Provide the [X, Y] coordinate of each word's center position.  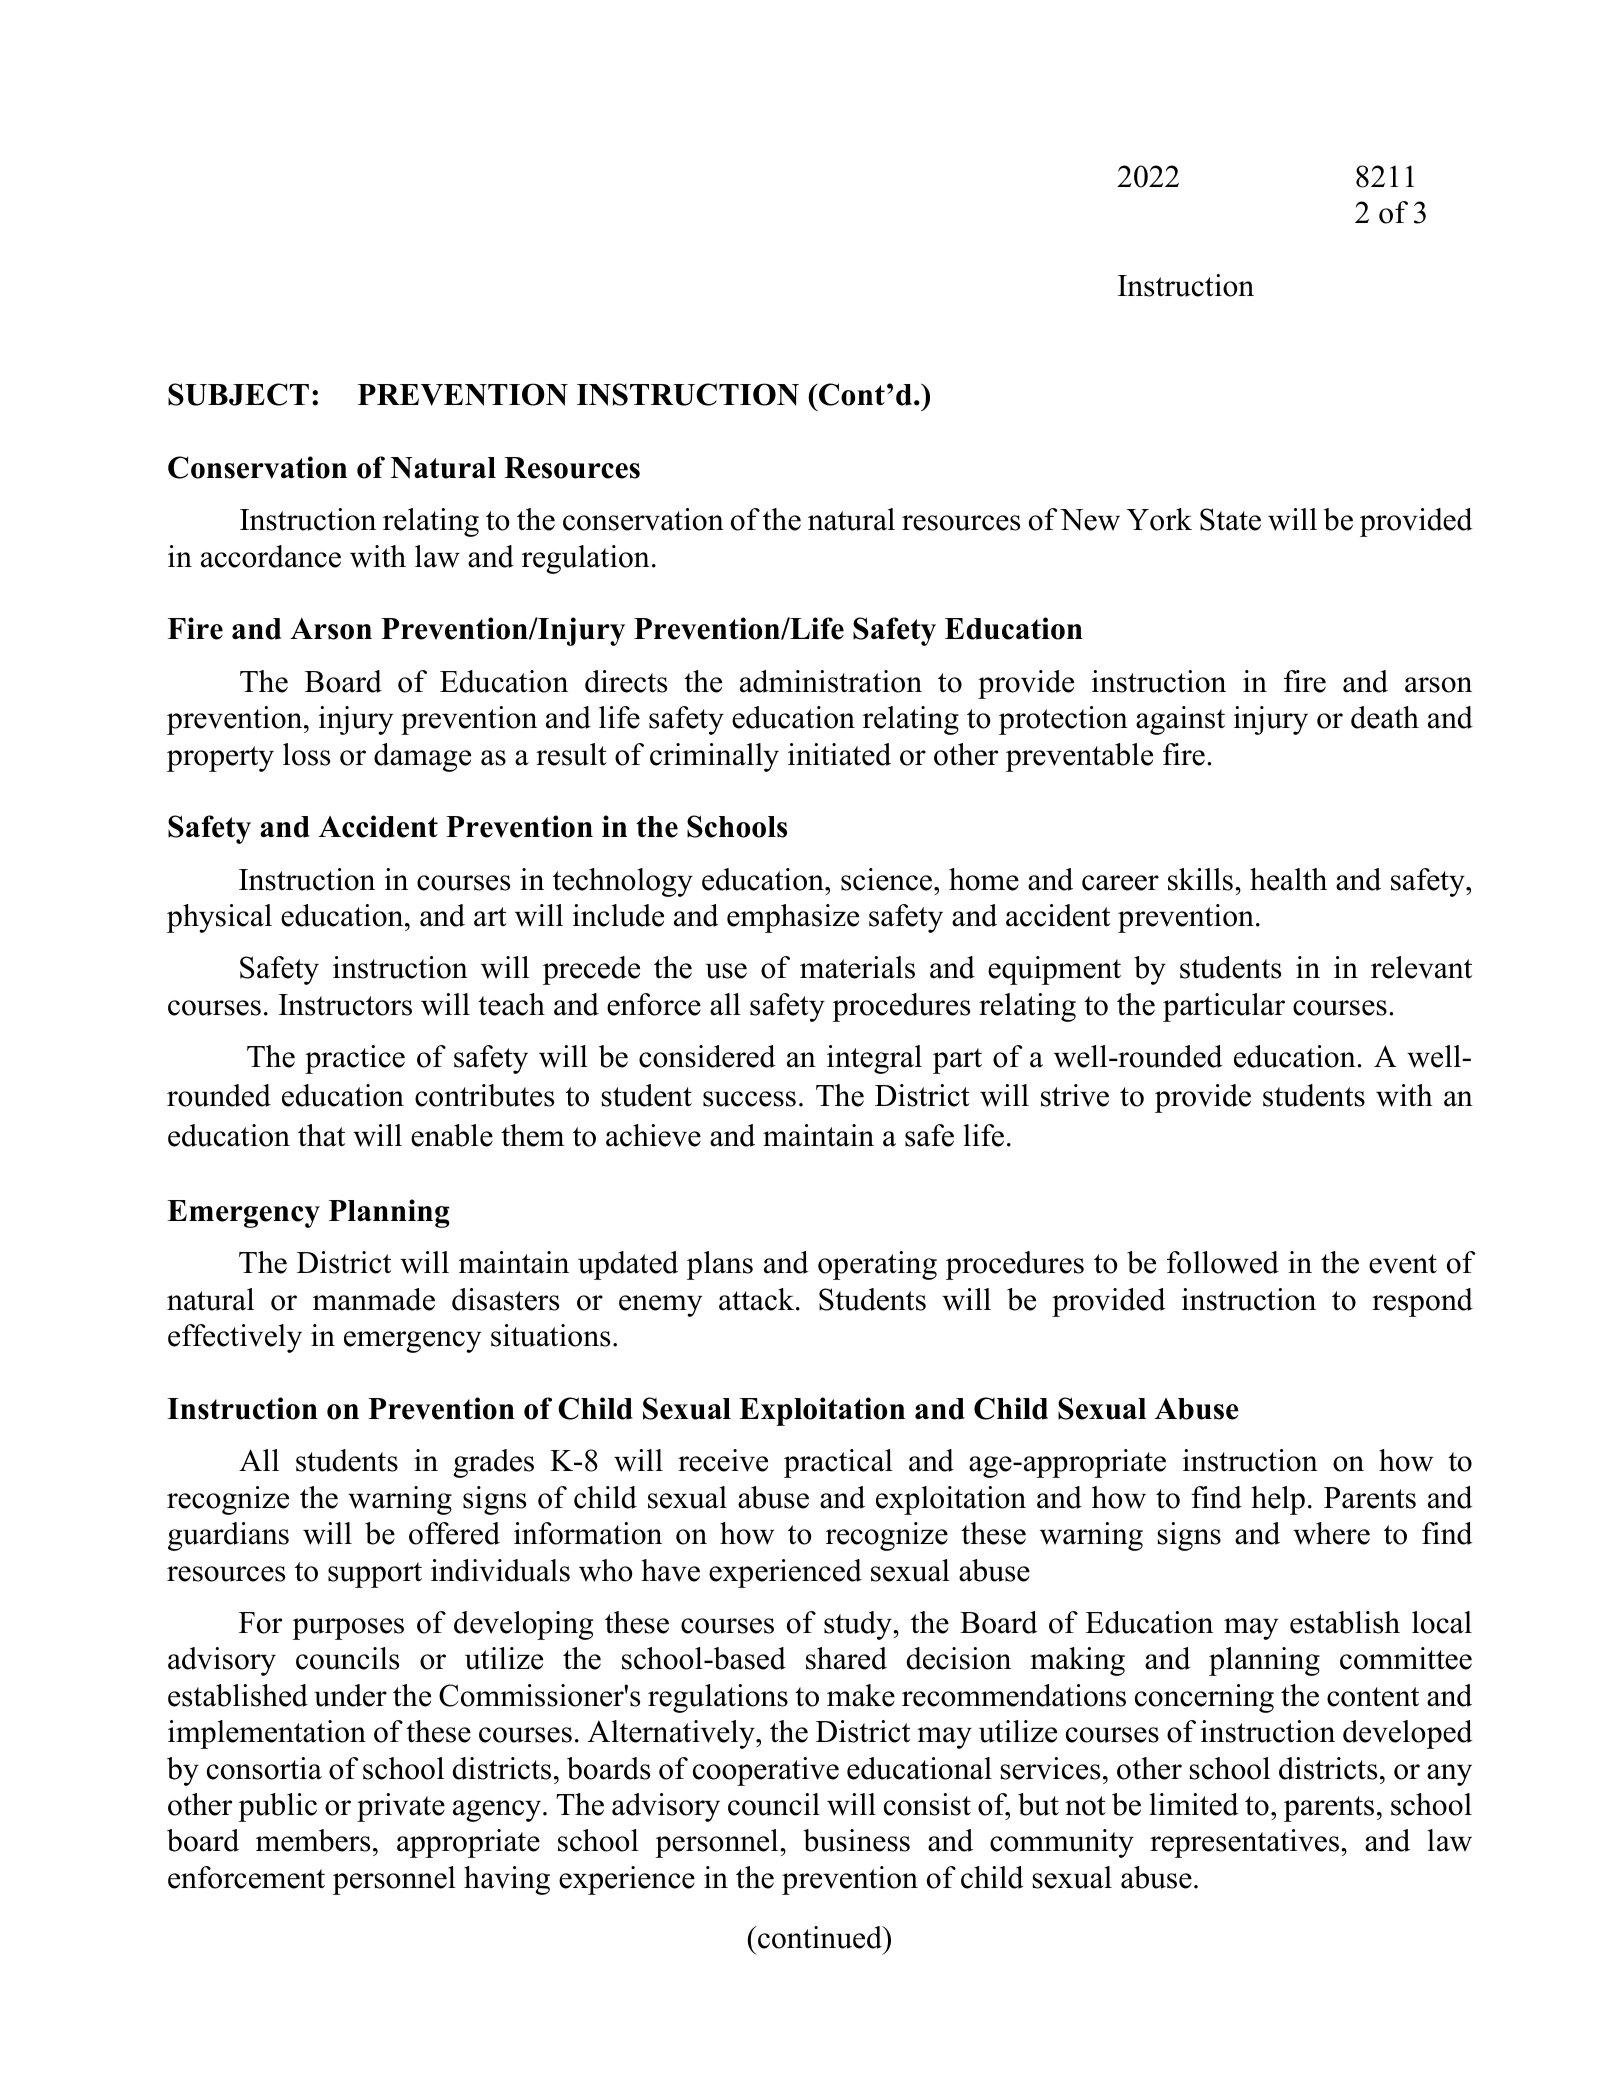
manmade [374, 1299]
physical [219, 918]
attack [758, 1299]
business [856, 1840]
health [1288, 879]
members [313, 1840]
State [1230, 519]
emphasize [793, 918]
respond [1422, 1302]
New [1090, 520]
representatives [1244, 1843]
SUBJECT [238, 394]
